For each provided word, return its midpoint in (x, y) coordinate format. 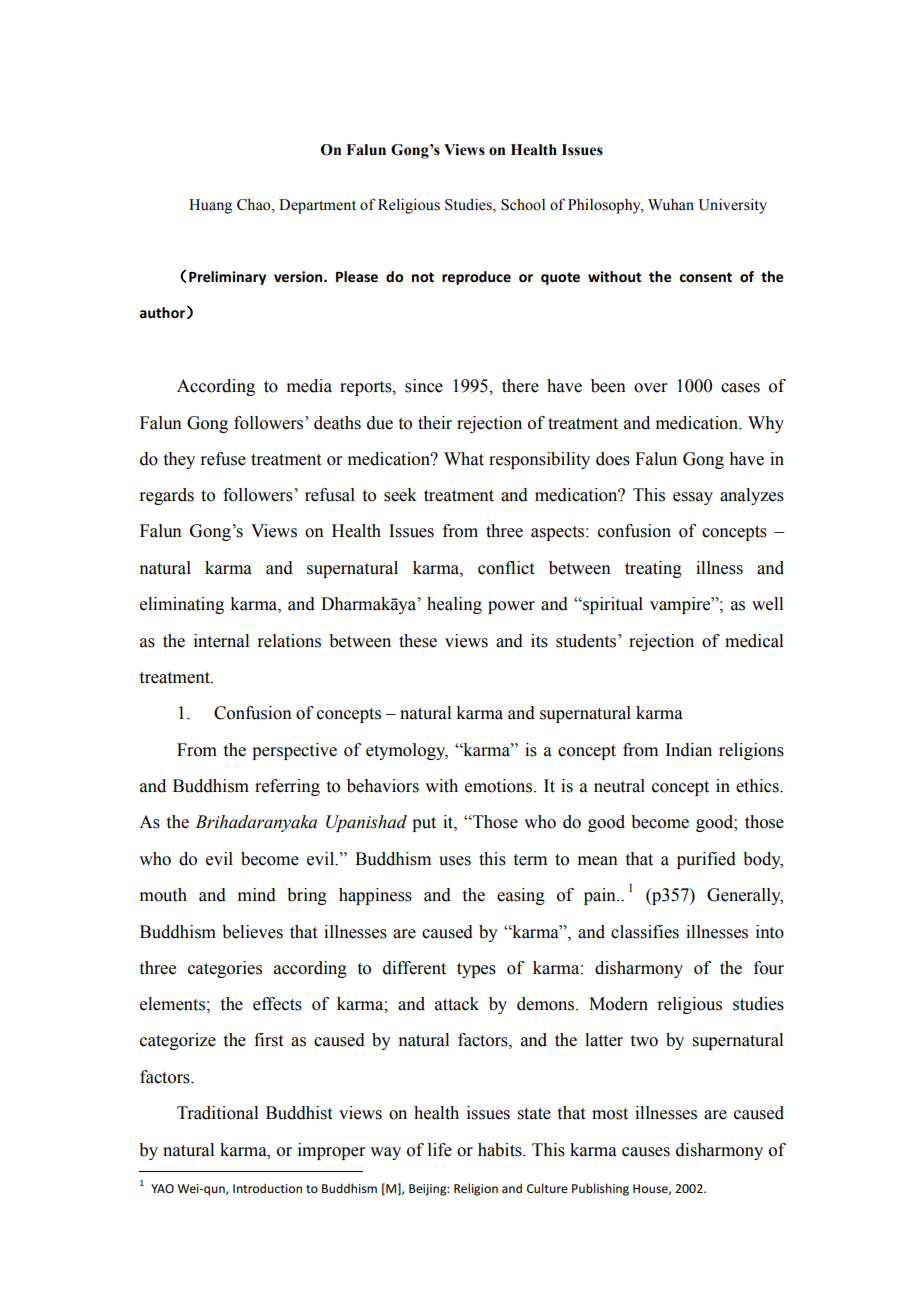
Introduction (267, 1188)
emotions (500, 786)
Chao (255, 205)
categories (225, 969)
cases (740, 388)
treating (653, 569)
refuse (223, 459)
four (769, 968)
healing (454, 605)
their (435, 423)
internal (221, 641)
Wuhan (671, 205)
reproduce (476, 278)
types (476, 970)
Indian (688, 750)
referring (287, 787)
